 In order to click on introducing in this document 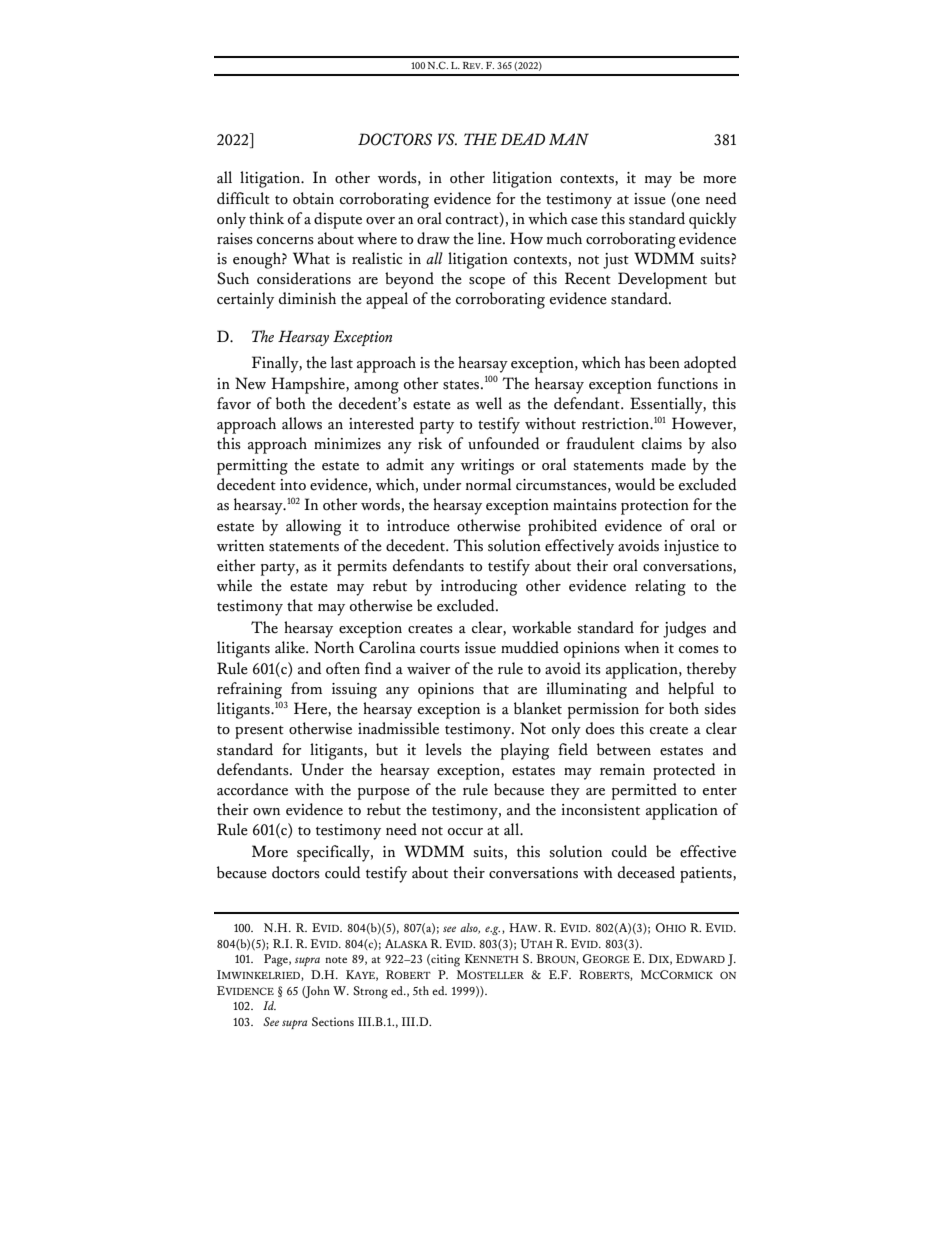, I will do `click(479, 587)`.
